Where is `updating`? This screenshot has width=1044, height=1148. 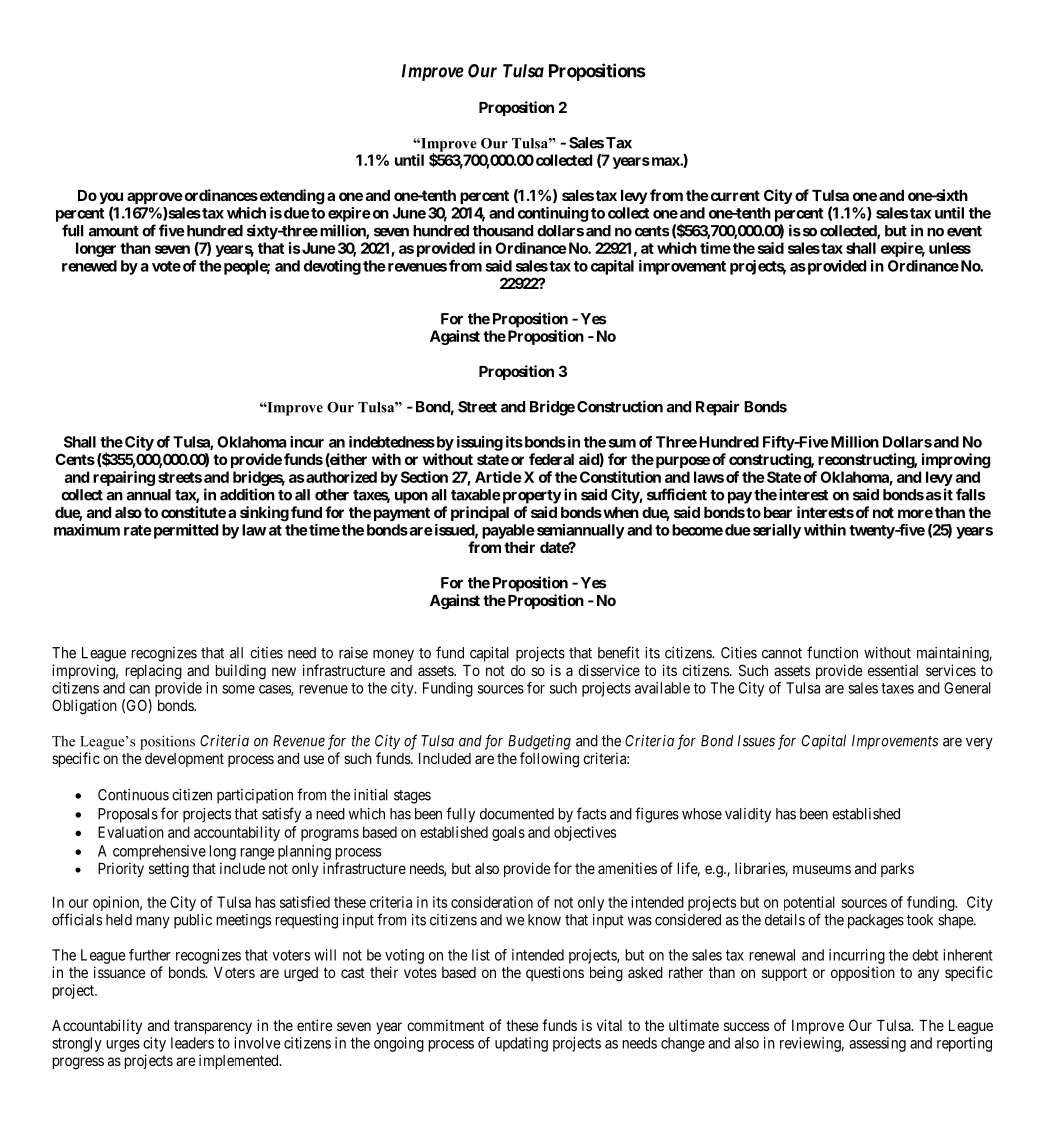 updating is located at coordinates (521, 1044).
